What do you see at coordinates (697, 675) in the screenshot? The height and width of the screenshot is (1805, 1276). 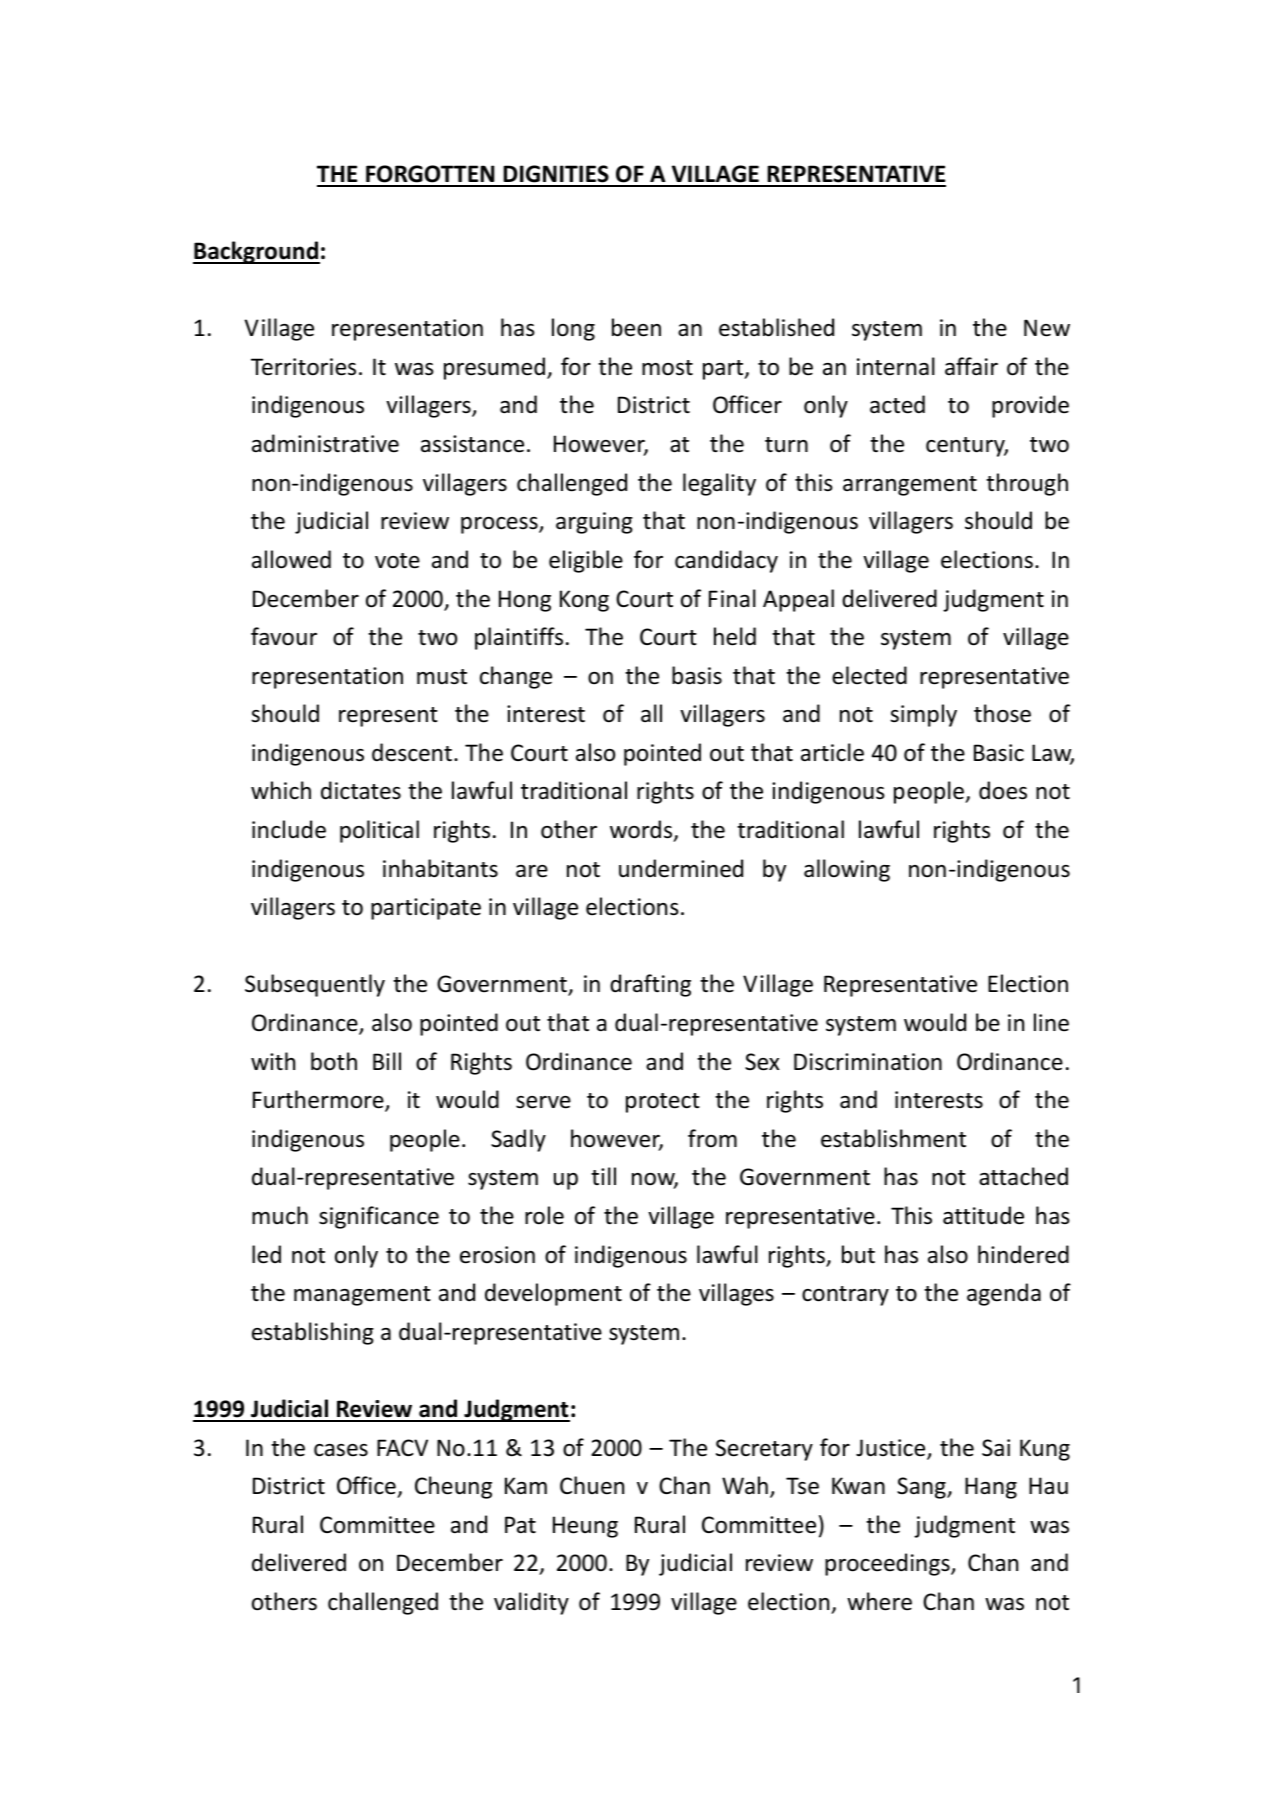 I see `basis` at bounding box center [697, 675].
